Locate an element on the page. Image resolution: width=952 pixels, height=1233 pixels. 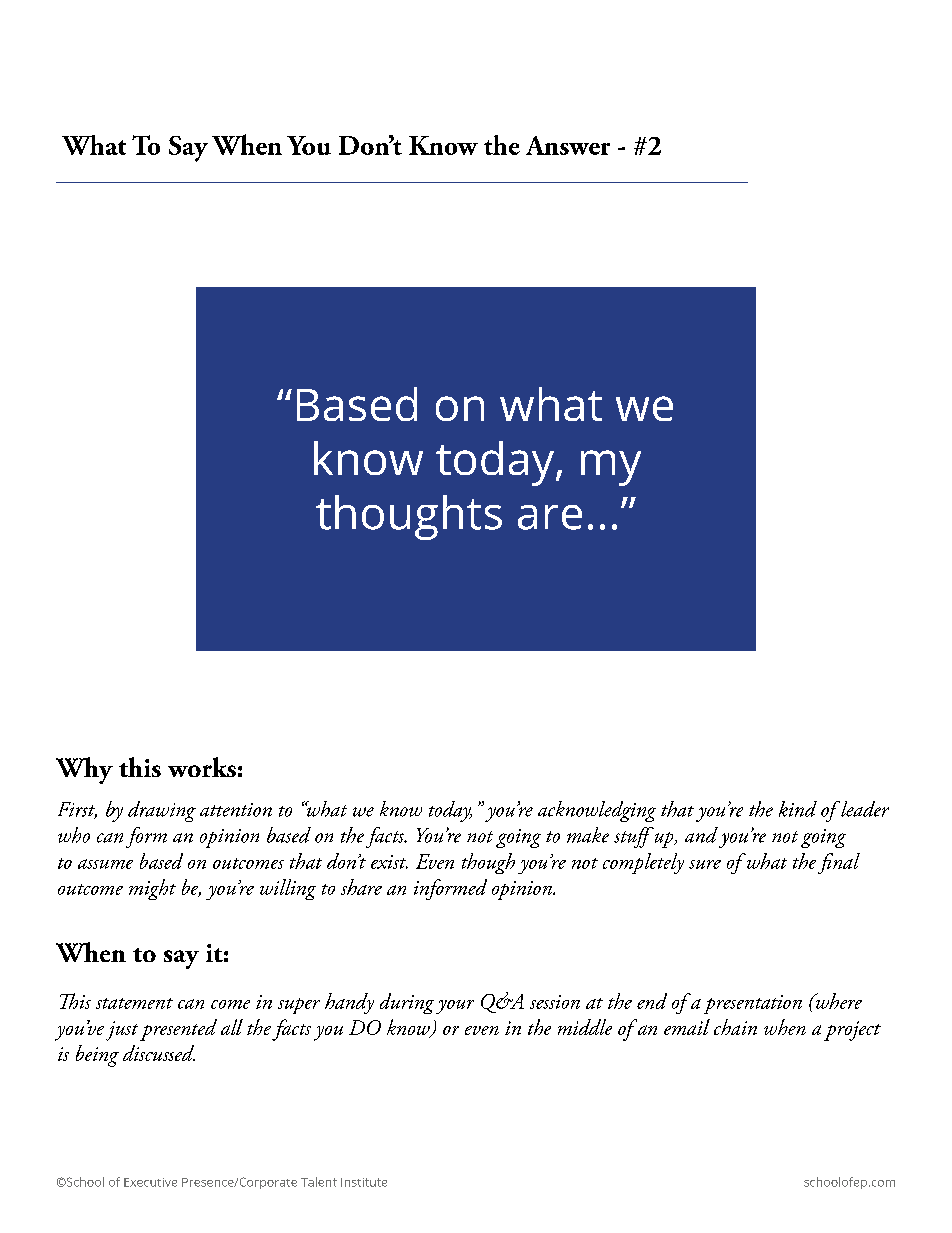
works is located at coordinates (202, 767).
